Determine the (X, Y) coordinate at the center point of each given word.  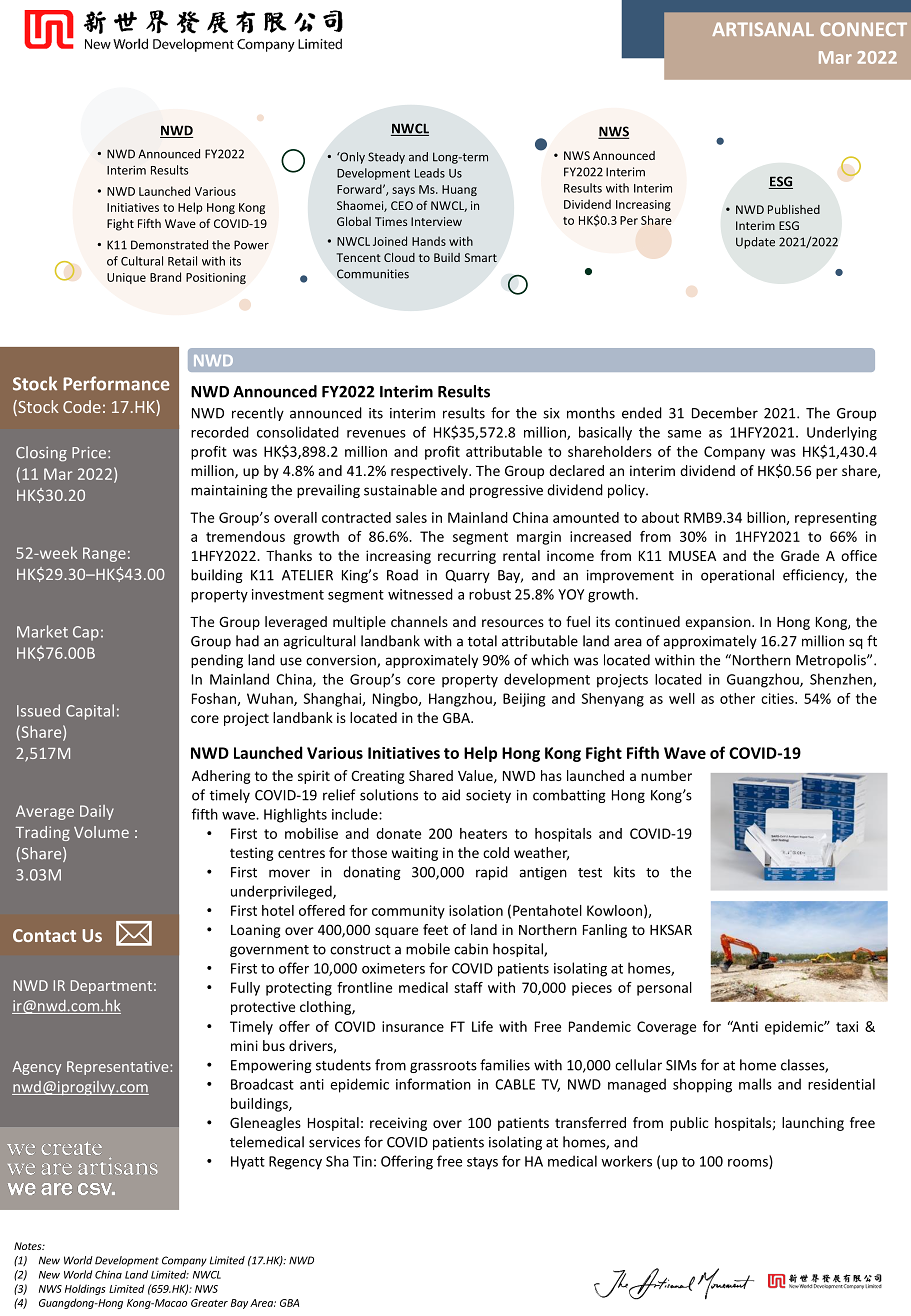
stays (482, 1163)
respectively (430, 472)
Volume (101, 832)
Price (89, 453)
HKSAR (671, 929)
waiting (415, 854)
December (725, 413)
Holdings (85, 1289)
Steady (386, 158)
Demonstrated (169, 245)
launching (813, 1124)
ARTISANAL (763, 29)
